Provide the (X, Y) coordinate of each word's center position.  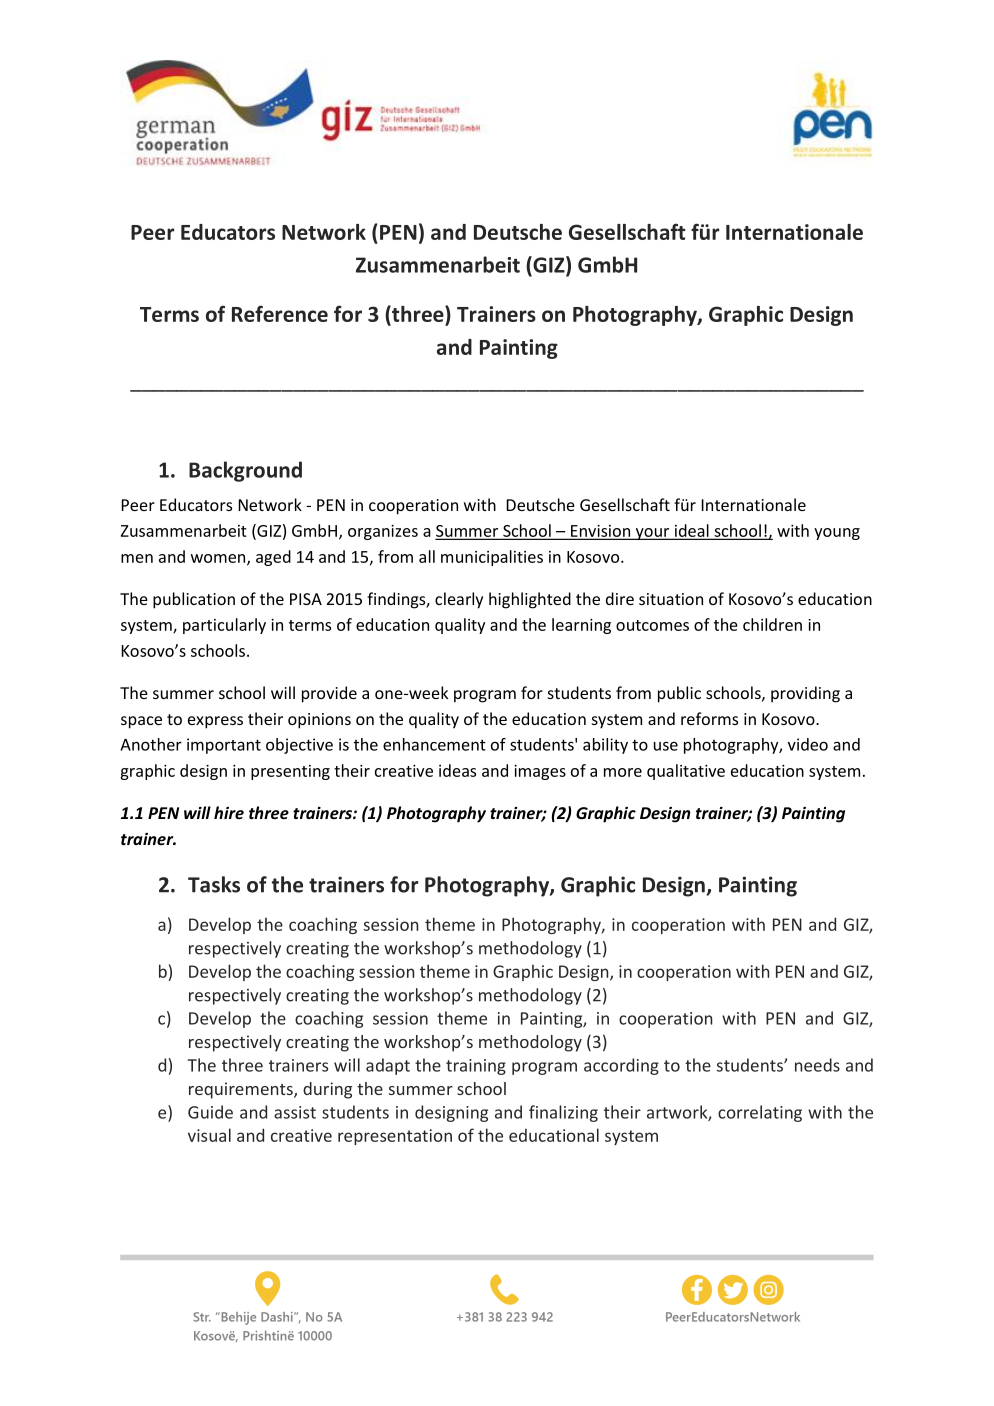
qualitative (686, 772)
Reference (280, 313)
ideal (691, 531)
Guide (210, 1112)
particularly (224, 626)
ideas (457, 770)
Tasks (214, 884)
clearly (459, 600)
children (772, 624)
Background (245, 471)
